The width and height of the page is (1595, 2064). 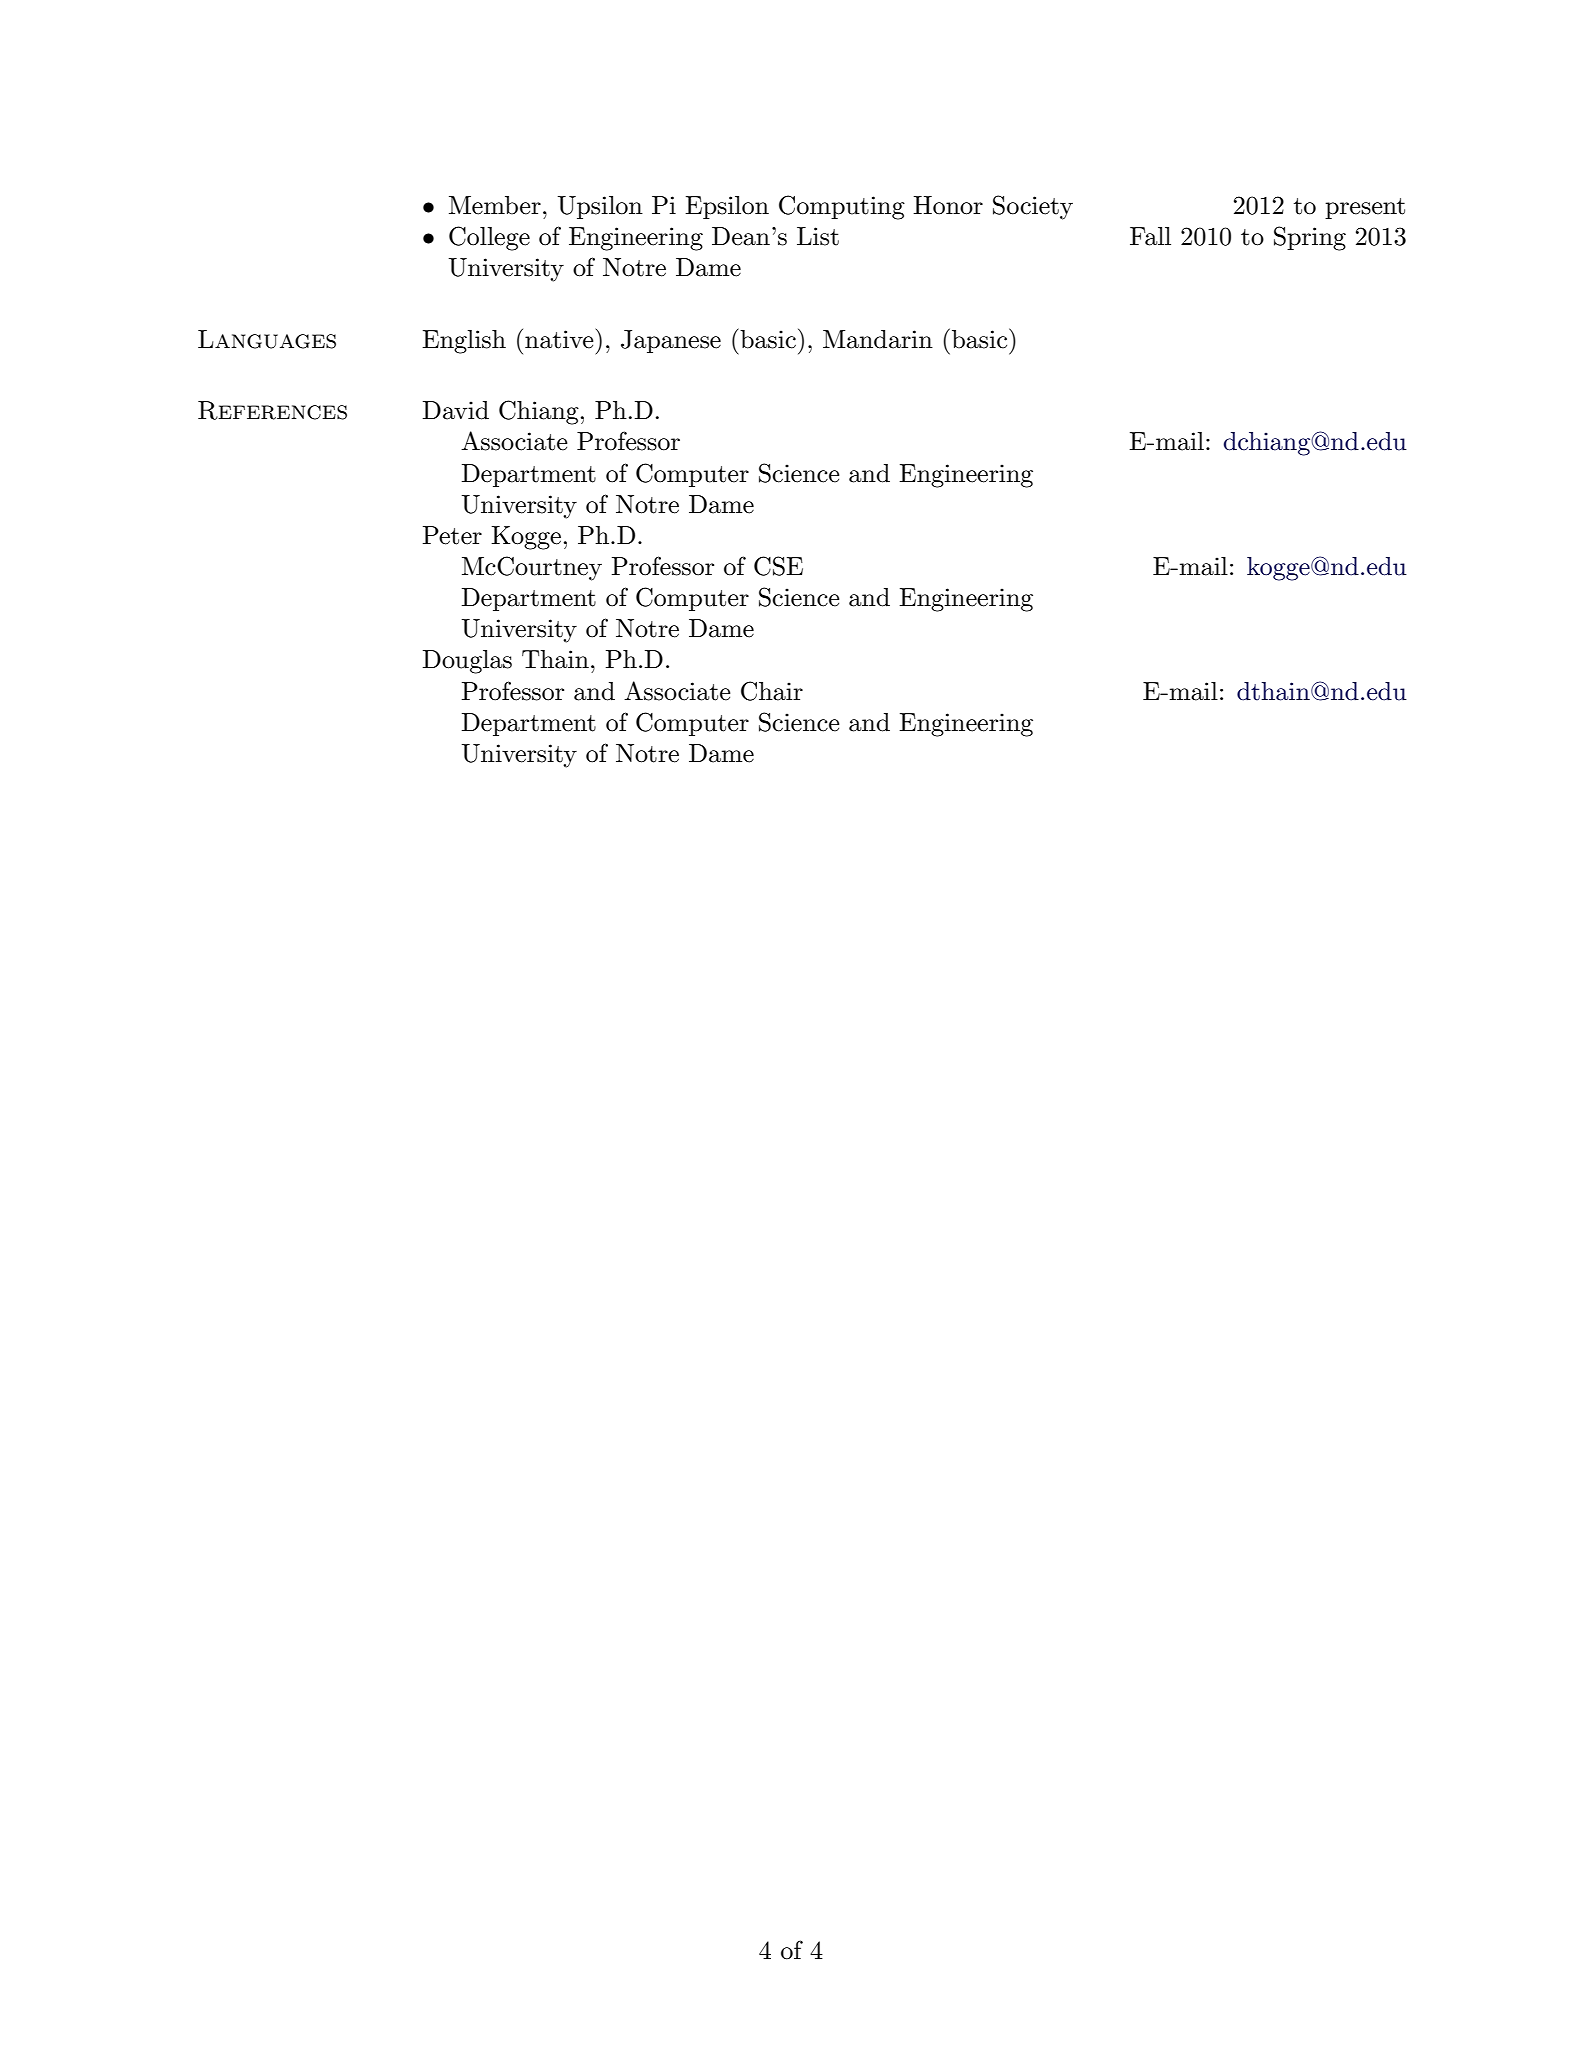 I want to click on Chair, so click(x=772, y=691).
